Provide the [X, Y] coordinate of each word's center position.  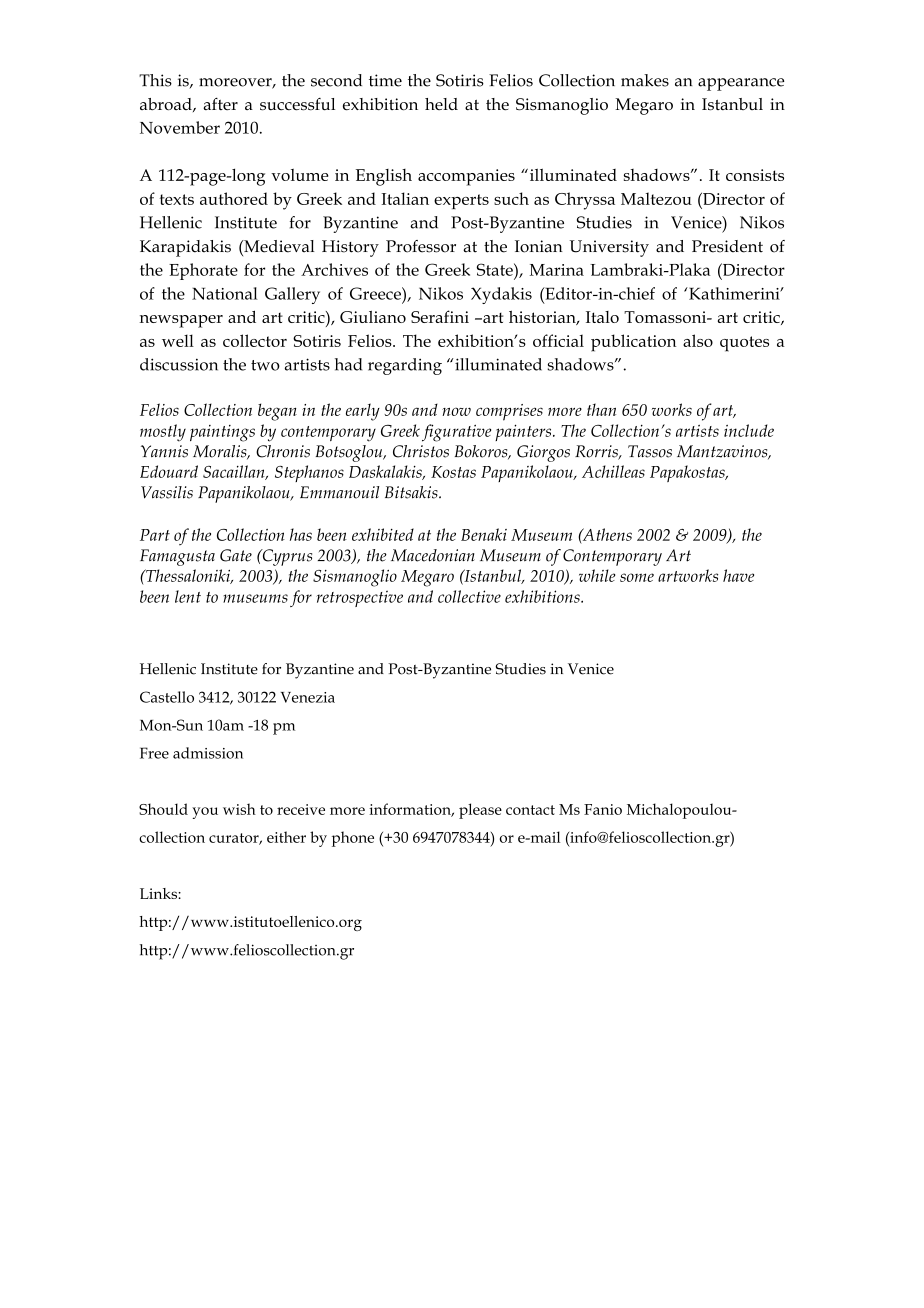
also [698, 340]
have [738, 575]
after [220, 104]
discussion [179, 364]
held [441, 104]
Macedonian [433, 555]
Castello [167, 697]
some [637, 577]
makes [645, 80]
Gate [236, 555]
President [727, 246]
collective [469, 596]
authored [234, 198]
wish [239, 809]
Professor [421, 246]
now [456, 411]
